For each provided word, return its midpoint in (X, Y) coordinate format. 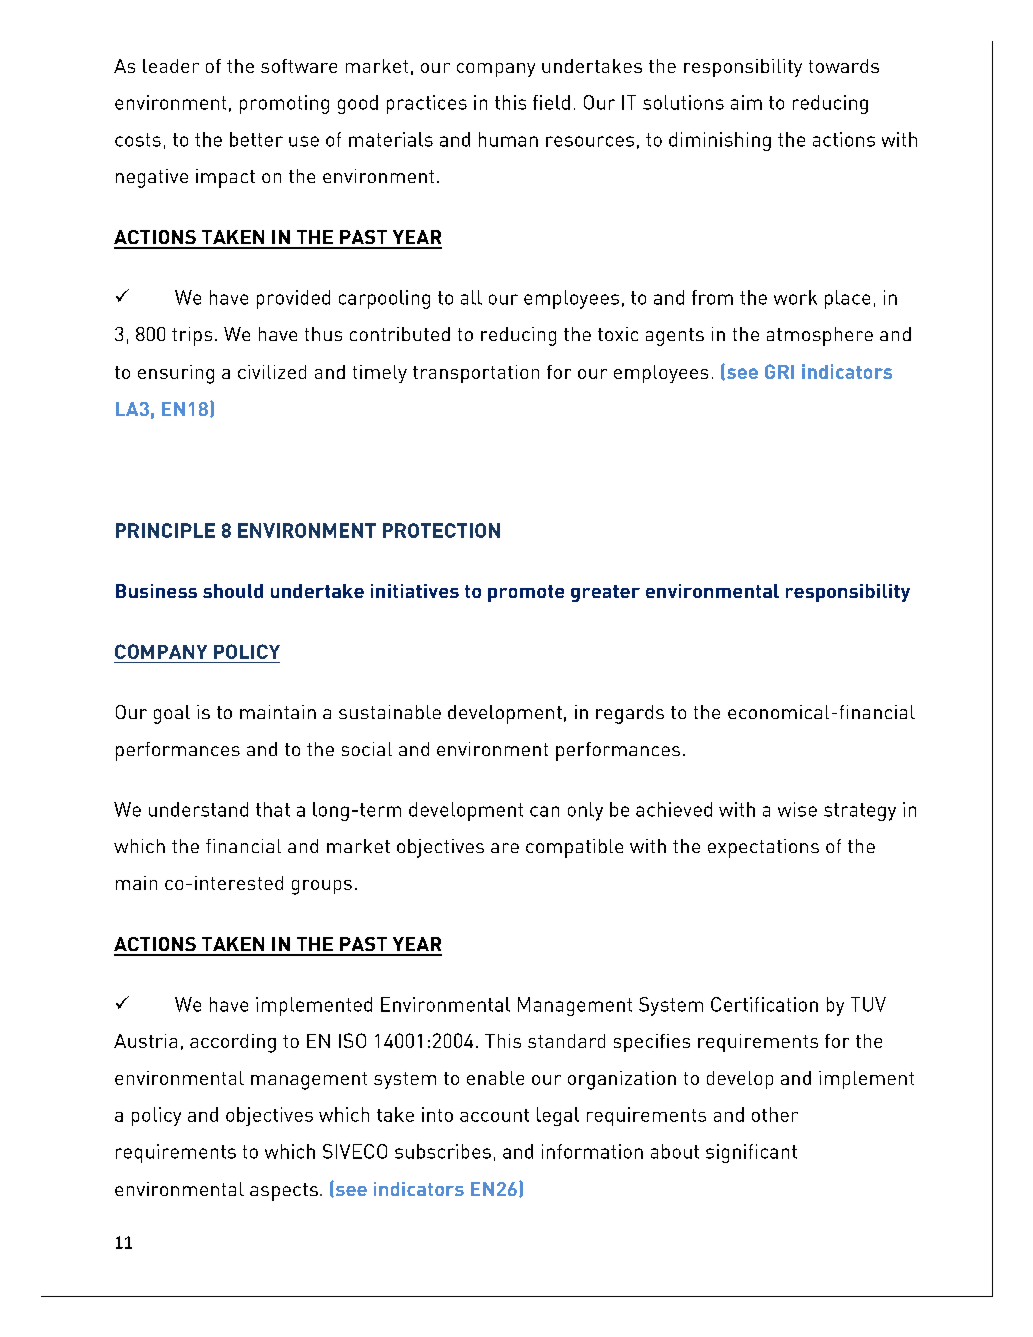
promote (526, 593)
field (551, 102)
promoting (284, 104)
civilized (272, 372)
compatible (574, 848)
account (494, 1115)
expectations (763, 848)
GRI (779, 371)
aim (746, 102)
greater (605, 593)
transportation (476, 374)
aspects (284, 1192)
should (233, 591)
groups (322, 887)
